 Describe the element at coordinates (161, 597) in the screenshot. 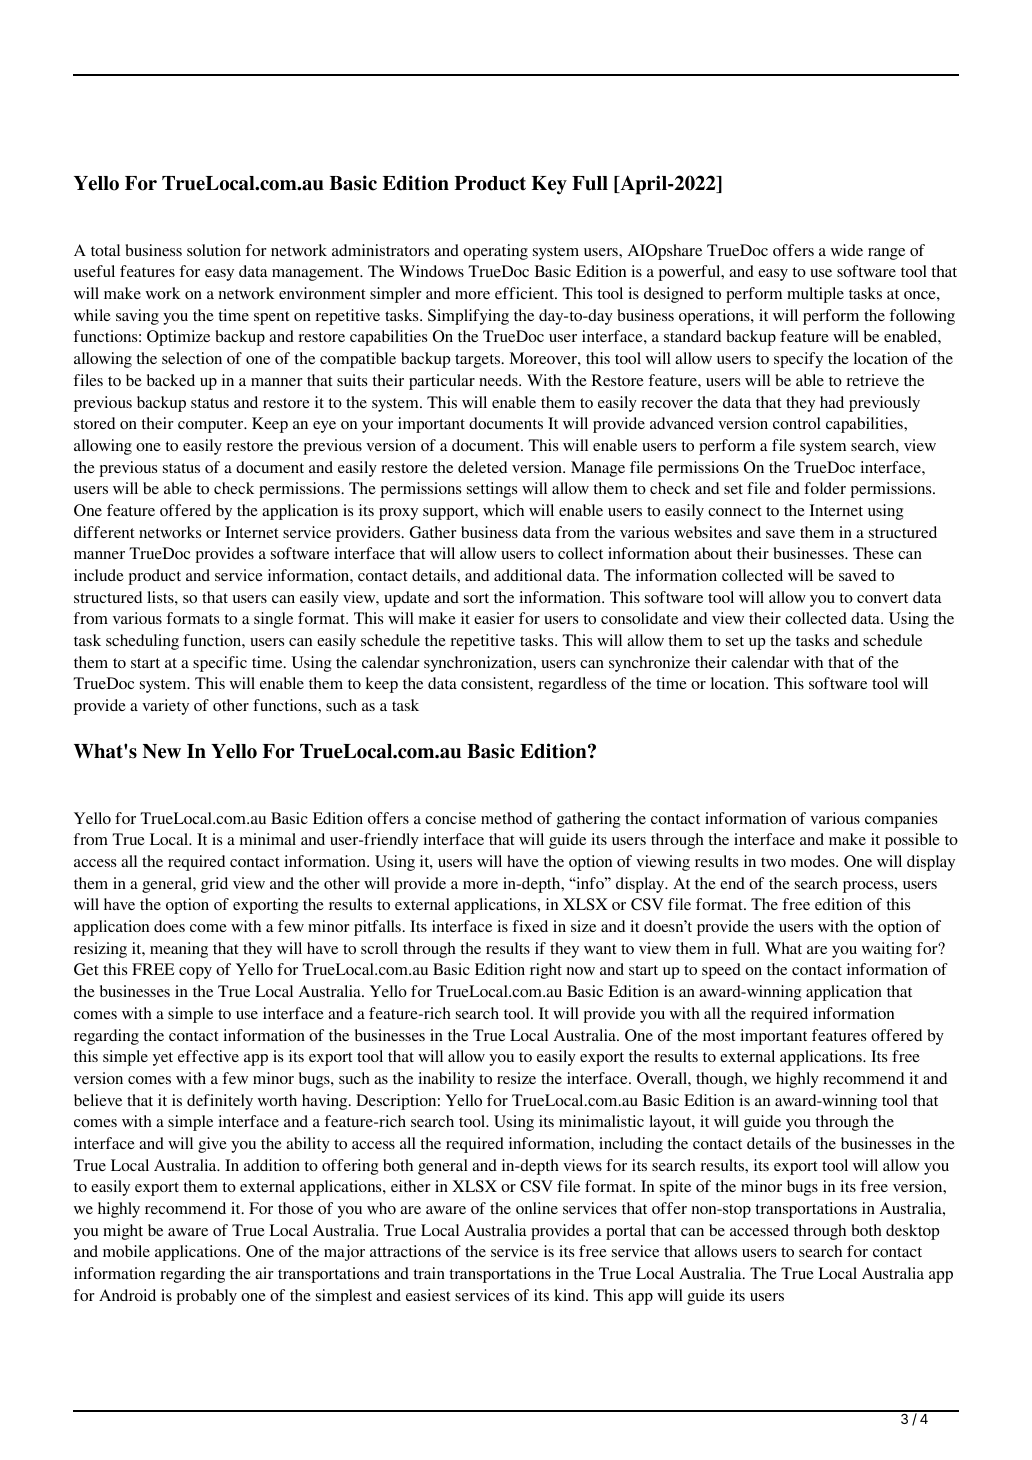

I see `lists` at that location.
